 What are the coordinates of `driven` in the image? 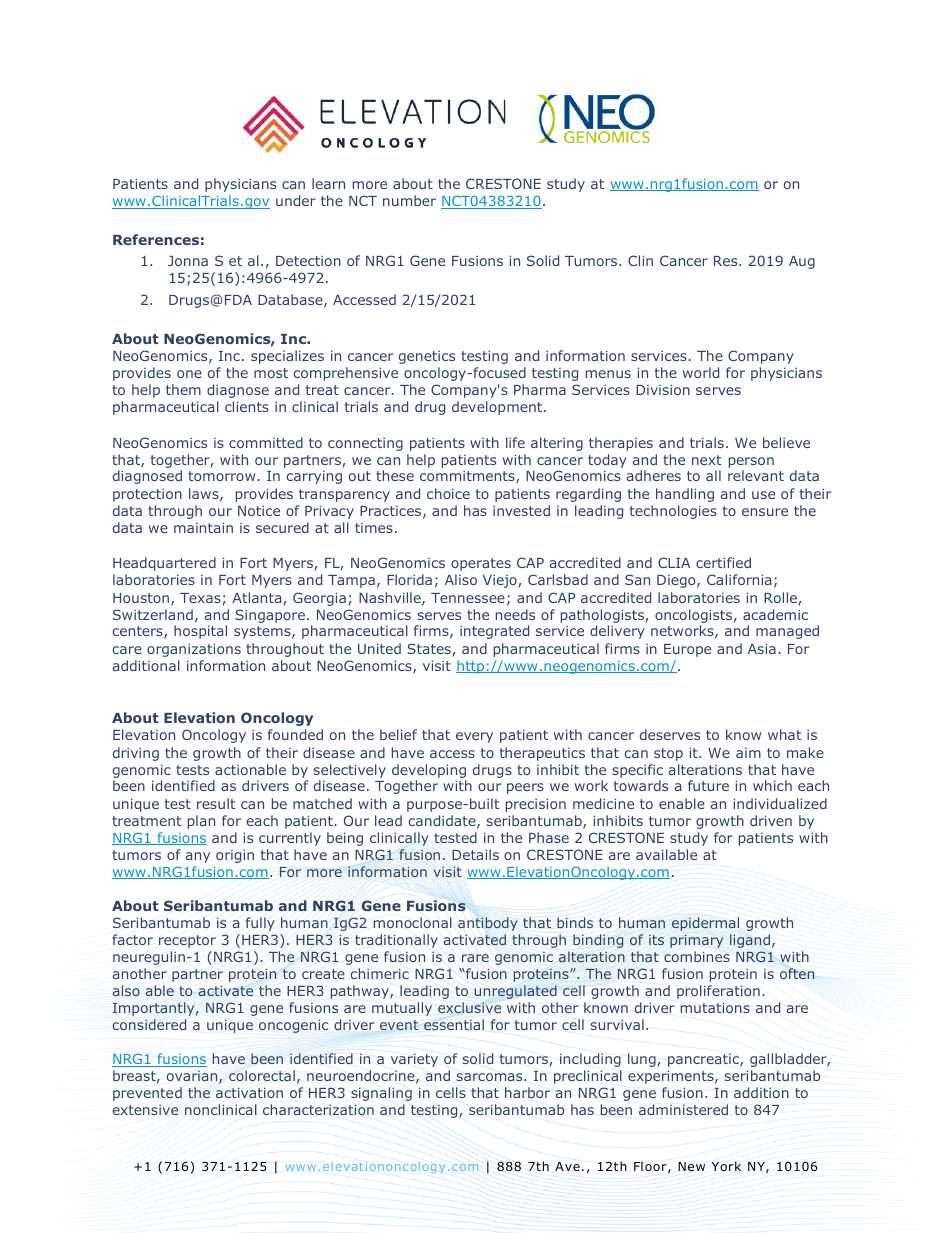 It's located at (771, 820).
